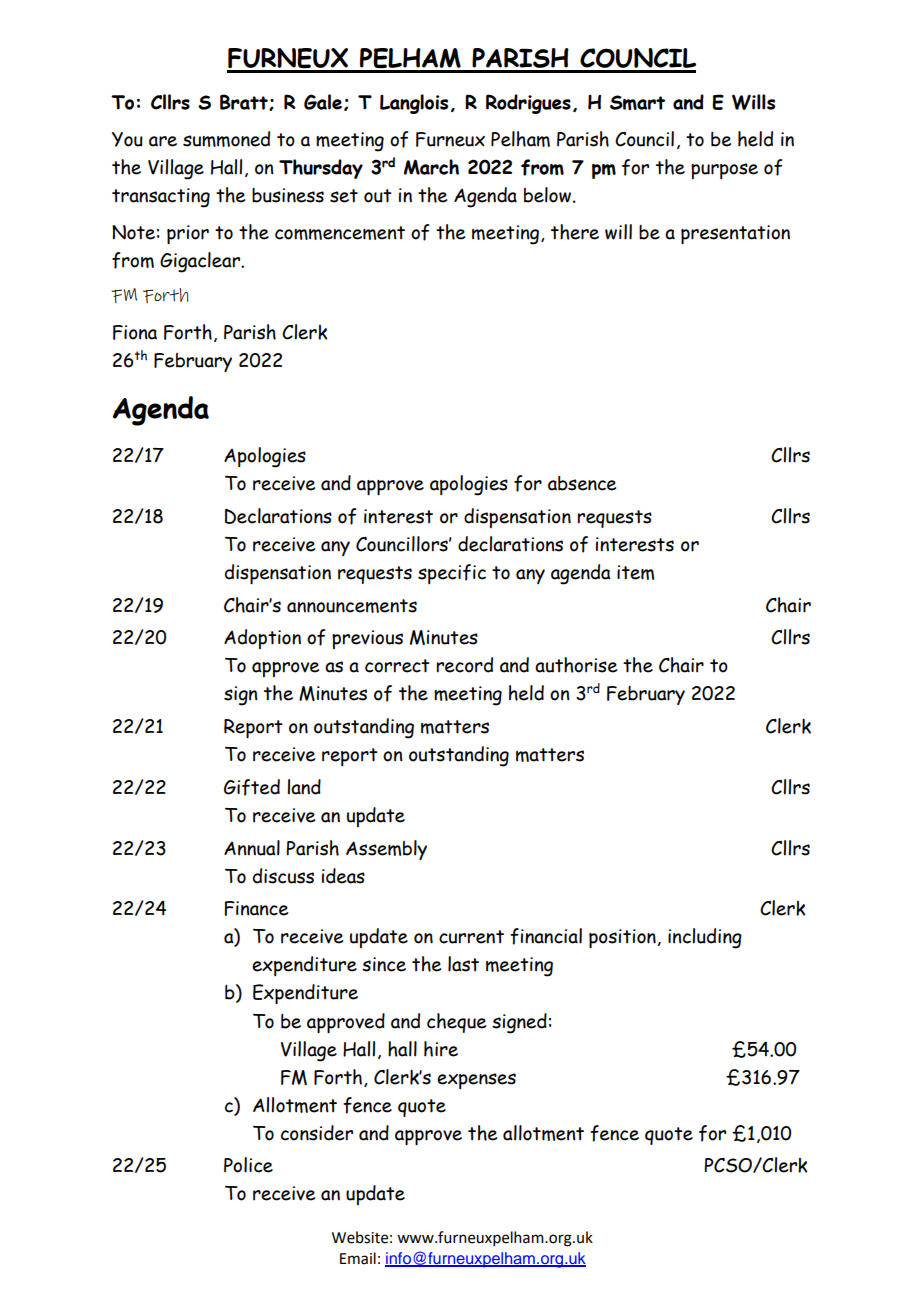 The width and height of the screenshot is (924, 1308). Describe the element at coordinates (635, 572) in the screenshot. I see `item` at that location.
